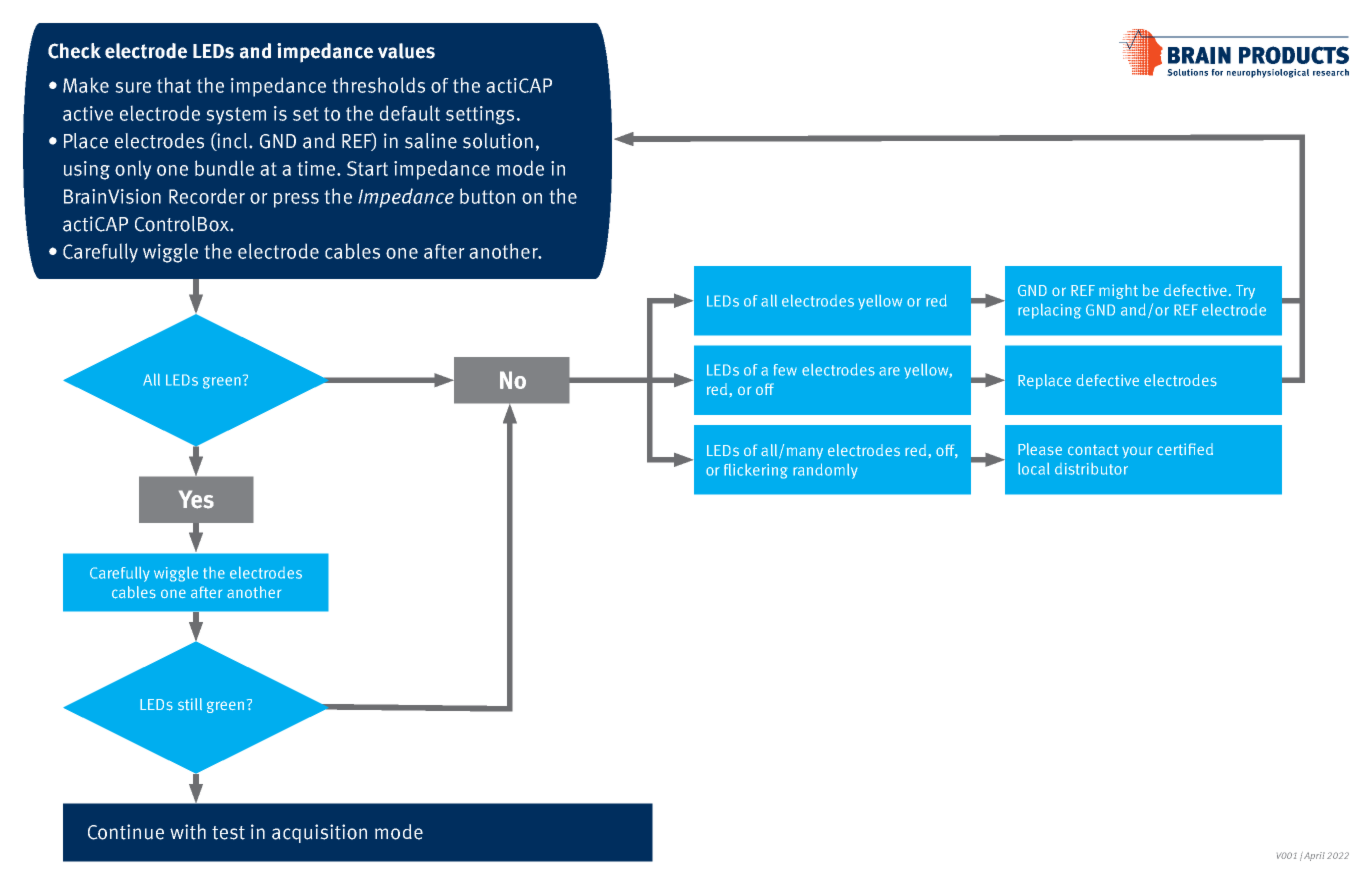 This image has height=885, width=1372. What do you see at coordinates (480, 115) in the image?
I see `settings` at bounding box center [480, 115].
